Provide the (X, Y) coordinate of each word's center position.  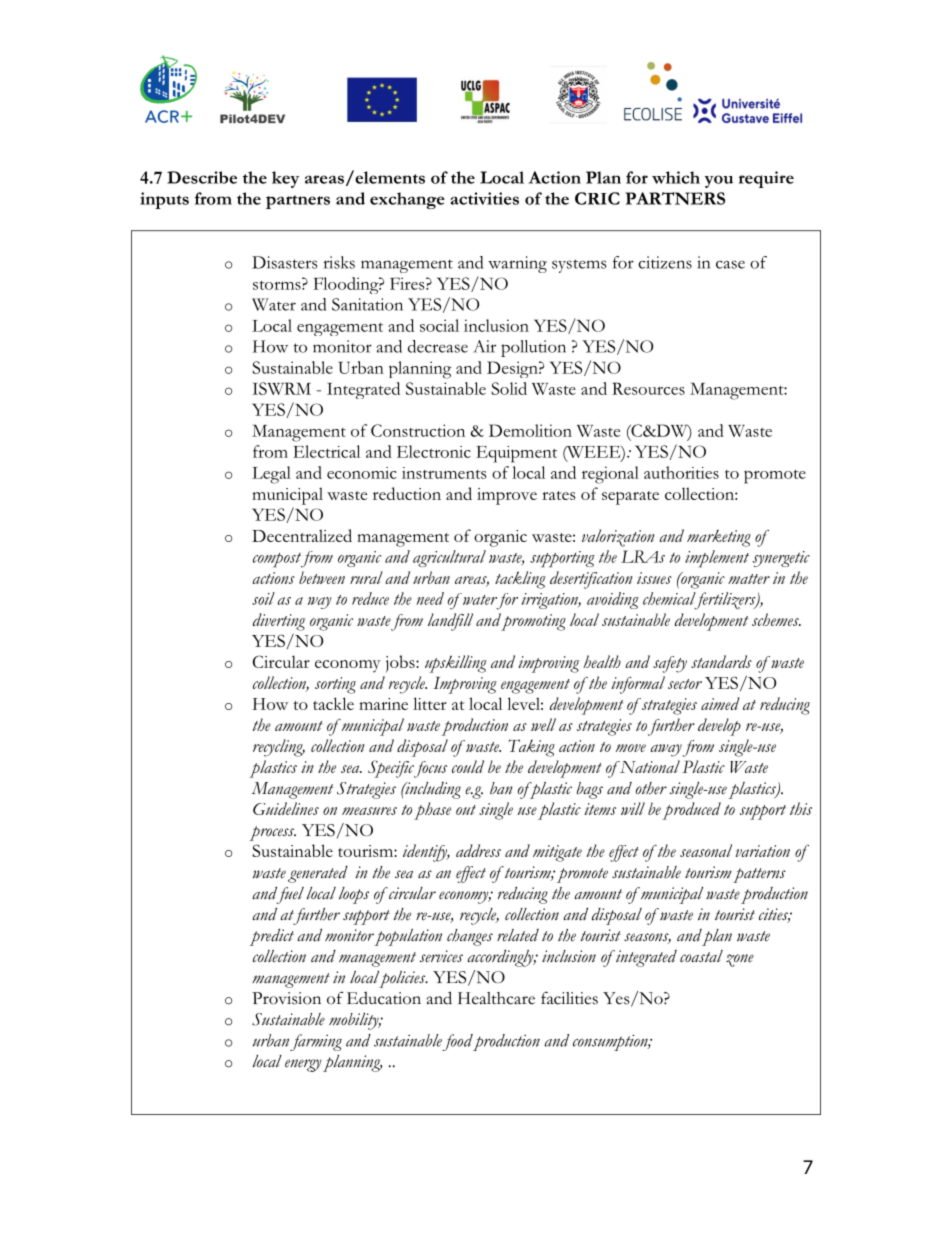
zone (740, 960)
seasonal (706, 850)
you (719, 181)
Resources (648, 388)
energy (303, 1065)
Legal (271, 475)
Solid (509, 388)
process (272, 833)
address (478, 850)
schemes (776, 619)
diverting (279, 622)
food (457, 1042)
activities (484, 198)
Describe (202, 177)
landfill (450, 622)
